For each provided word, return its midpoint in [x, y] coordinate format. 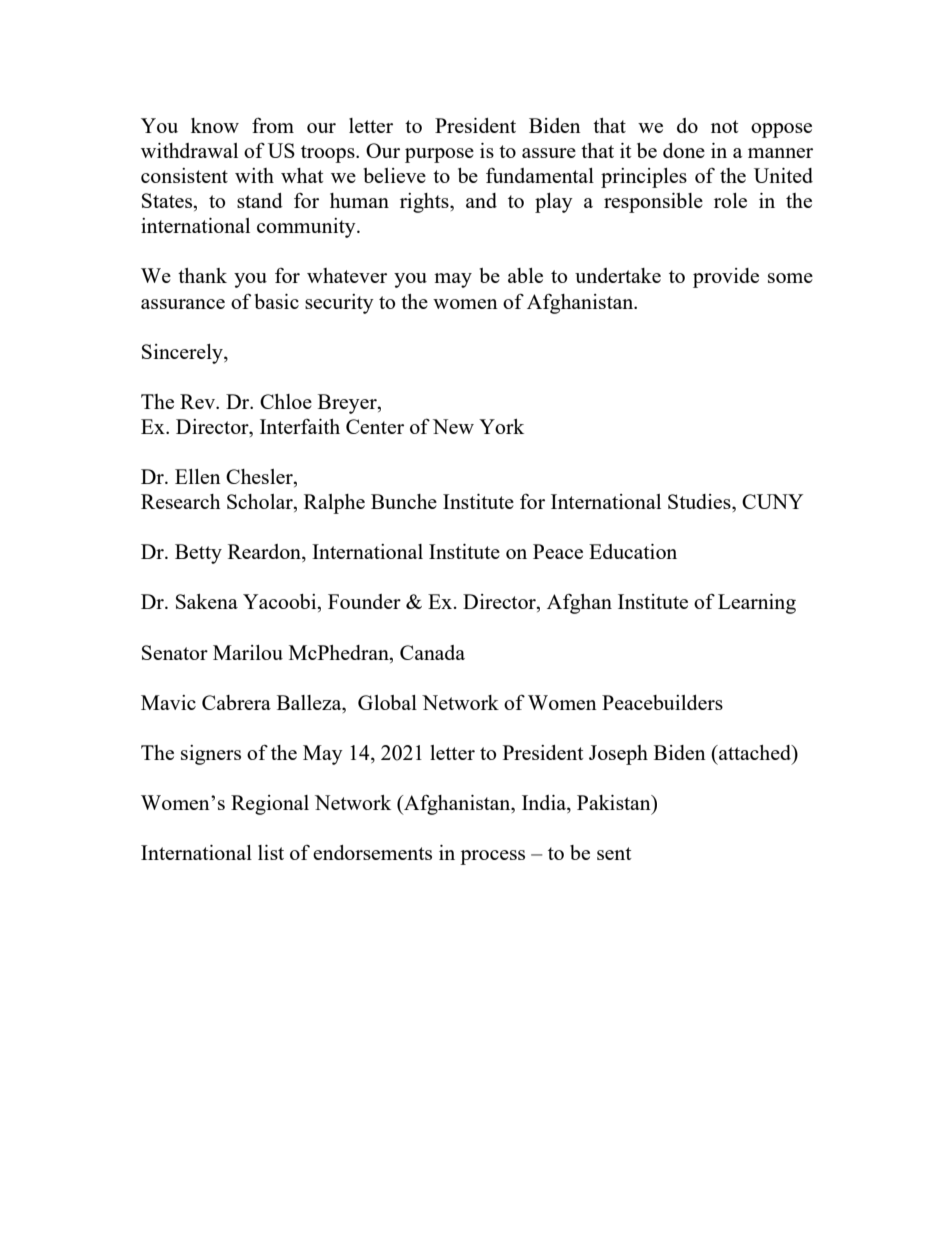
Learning [757, 604]
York [501, 426]
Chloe [286, 401]
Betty [198, 554]
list [271, 852]
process [492, 857]
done [684, 150]
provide [726, 278]
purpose [439, 155]
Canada [432, 652]
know [215, 125]
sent [614, 853]
